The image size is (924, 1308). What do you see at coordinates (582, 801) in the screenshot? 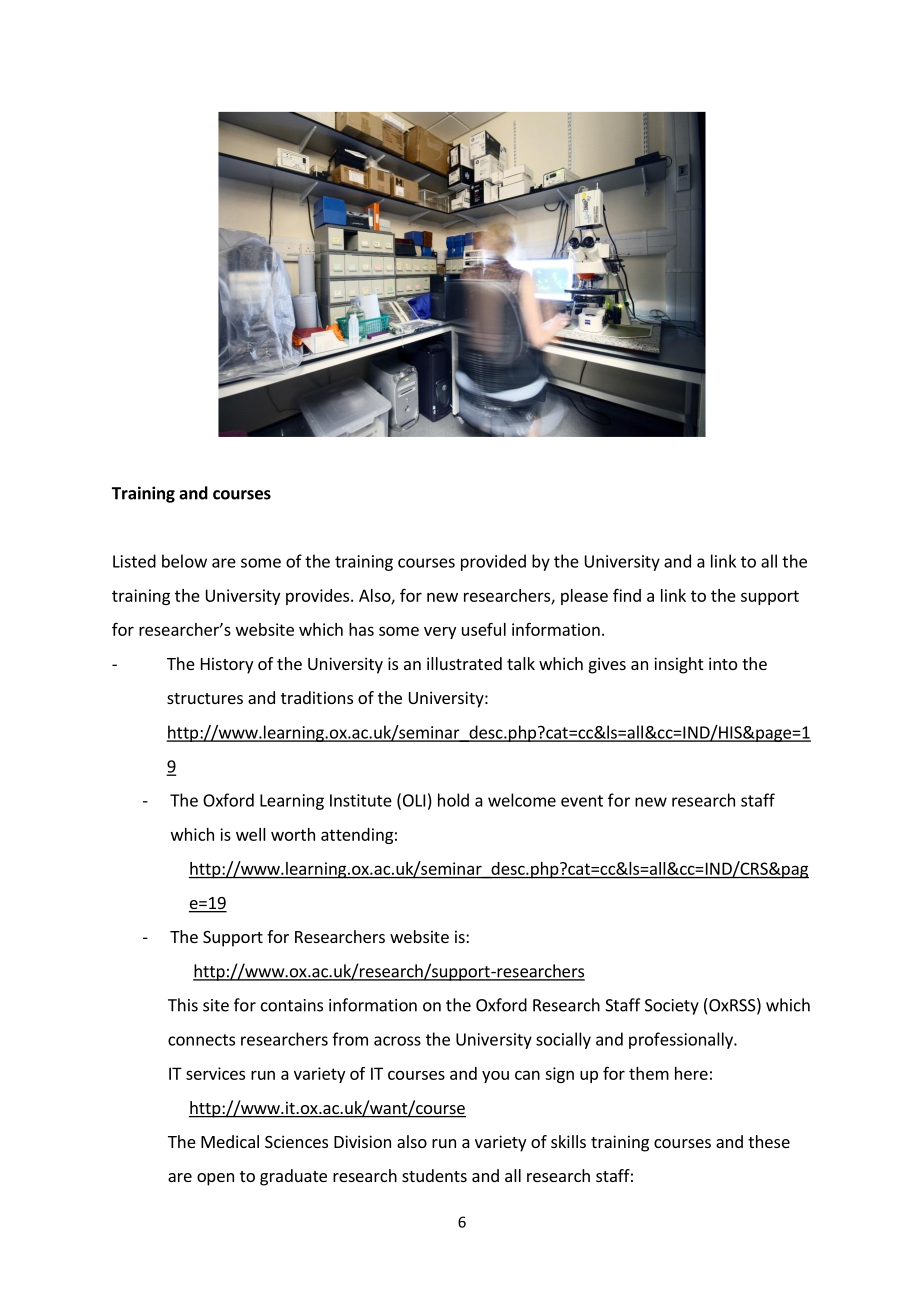
I see `event` at bounding box center [582, 801].
